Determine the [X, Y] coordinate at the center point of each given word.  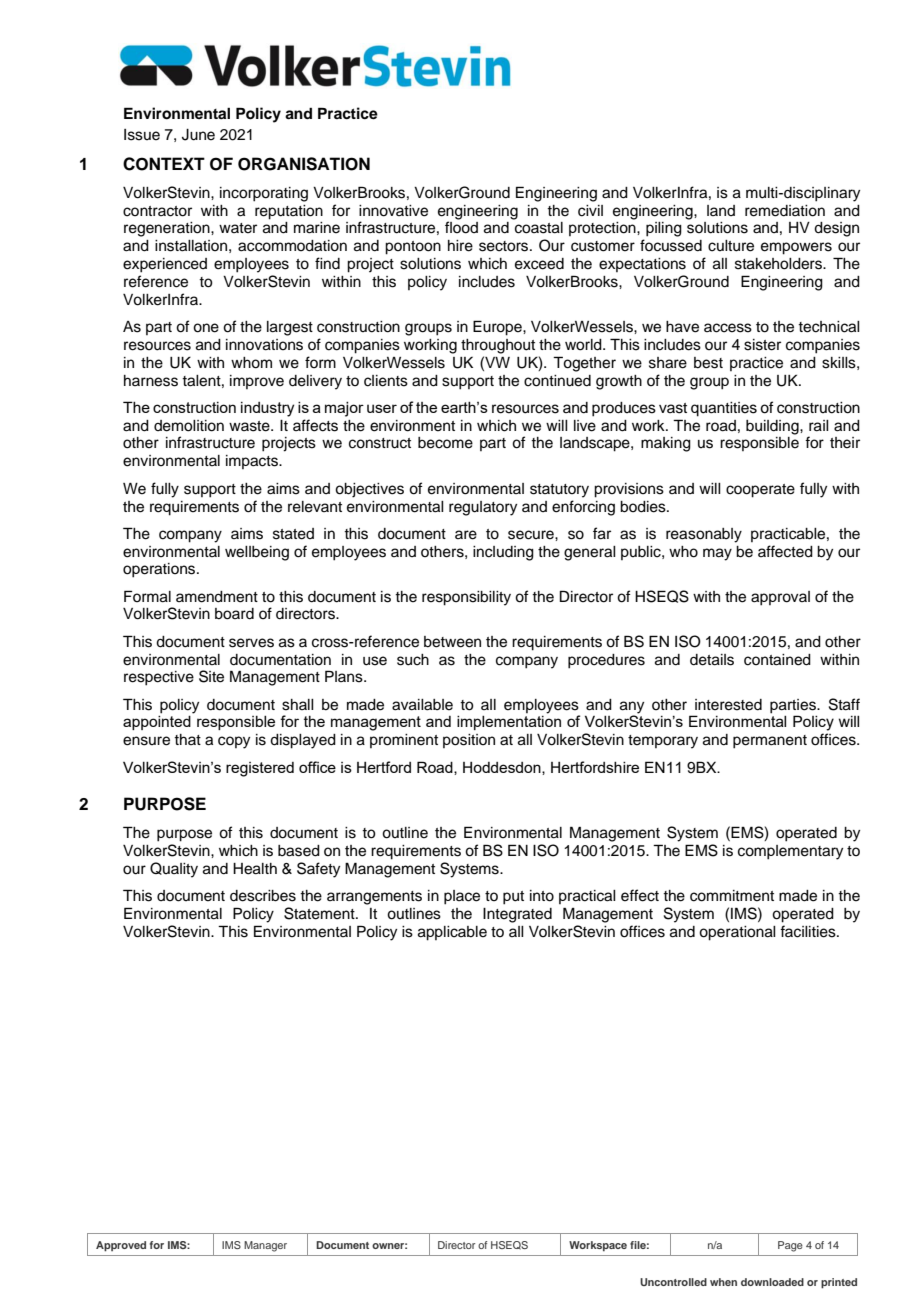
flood [461, 227]
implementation [509, 723]
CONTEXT [164, 164]
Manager [265, 1246]
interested [728, 705]
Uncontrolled [673, 1282]
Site [211, 676]
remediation [785, 211]
